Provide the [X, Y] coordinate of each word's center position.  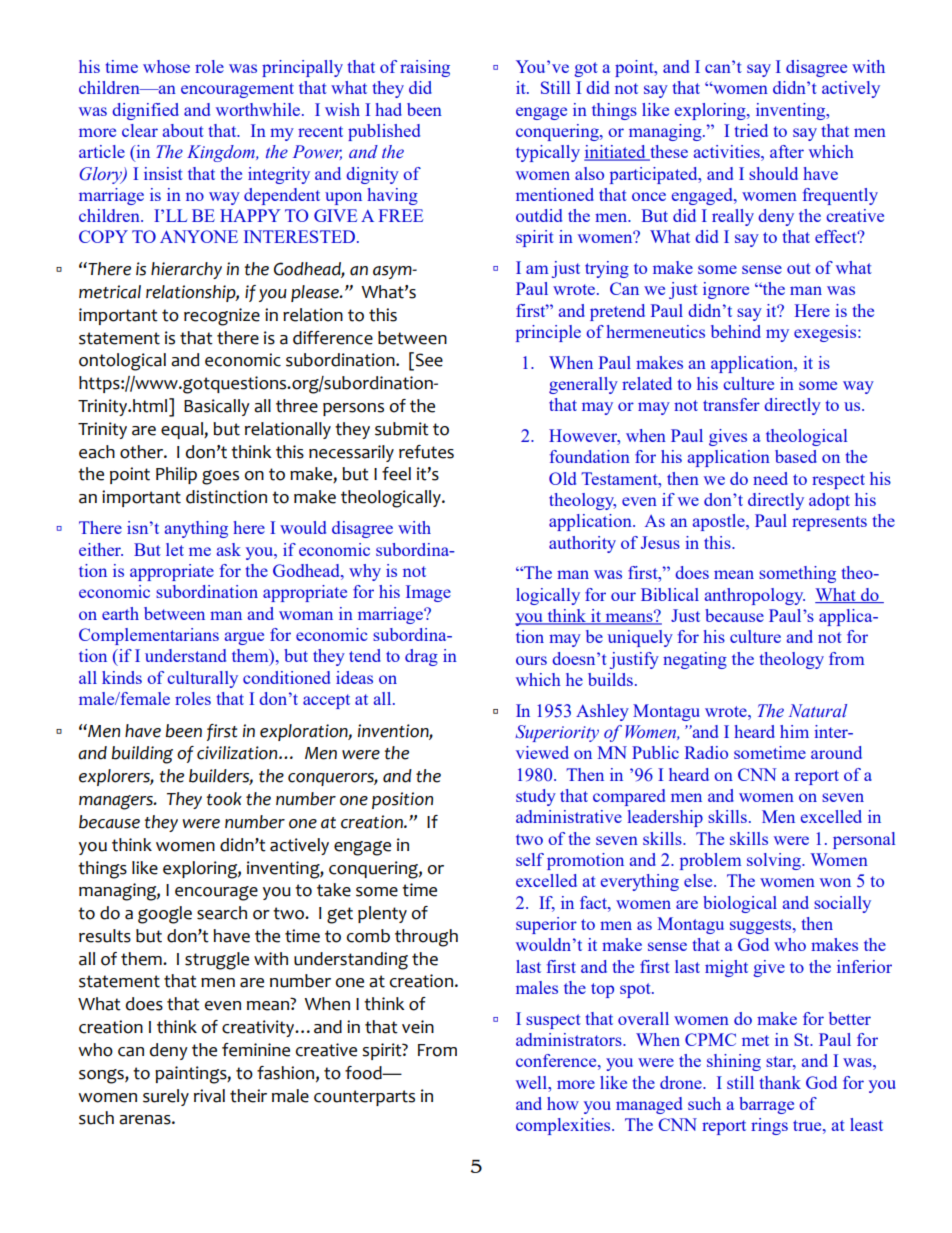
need [770, 478]
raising [425, 68]
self [530, 859]
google [165, 915]
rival [209, 1096]
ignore [726, 290]
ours [531, 660]
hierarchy [186, 270]
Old [562, 478]
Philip [176, 475]
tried [751, 130]
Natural [818, 711]
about [183, 130]
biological [740, 904]
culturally [203, 679]
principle [548, 333]
